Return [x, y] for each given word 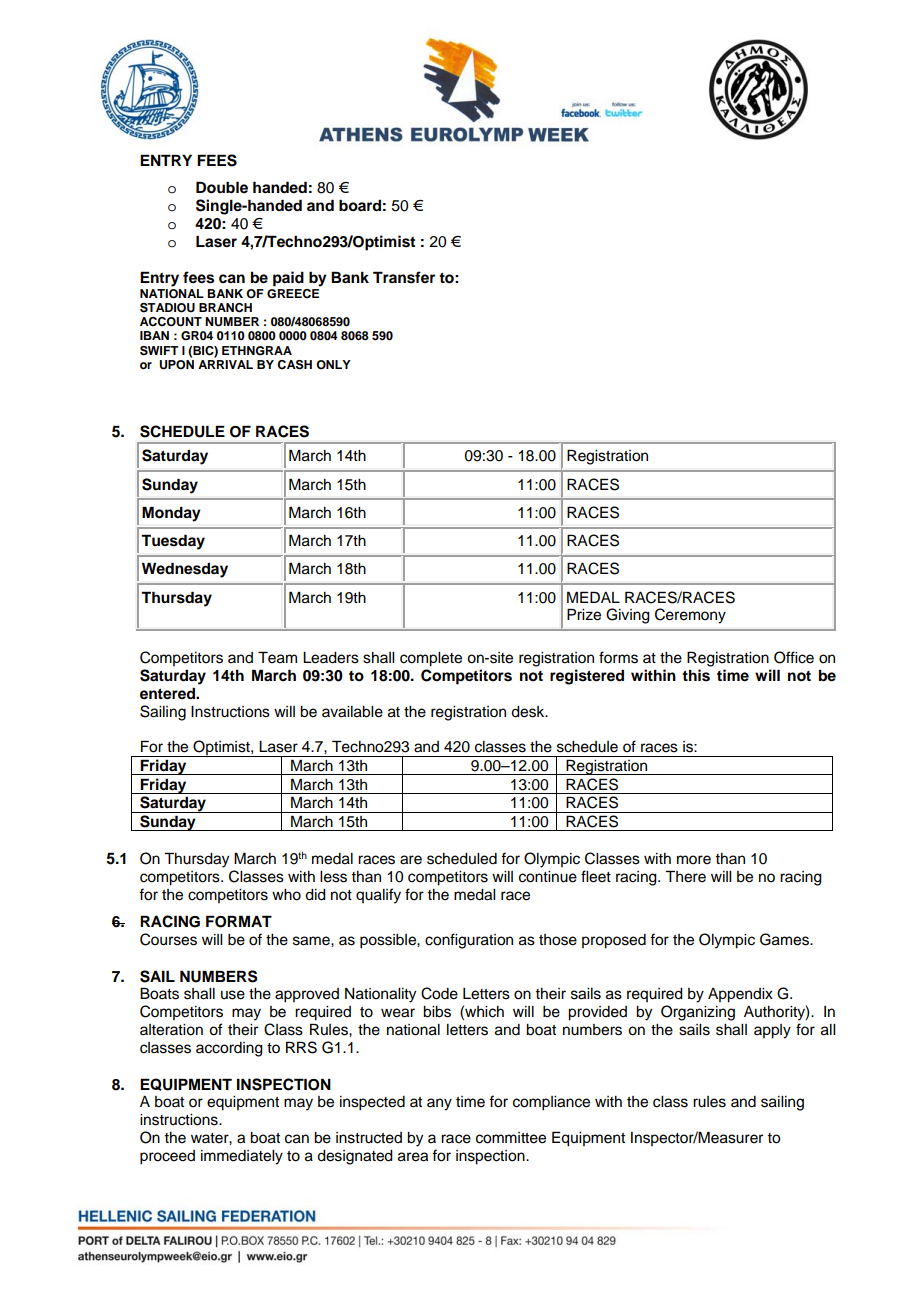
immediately [242, 1157]
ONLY [333, 365]
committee [511, 1138]
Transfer [404, 277]
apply [772, 1031]
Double [222, 187]
